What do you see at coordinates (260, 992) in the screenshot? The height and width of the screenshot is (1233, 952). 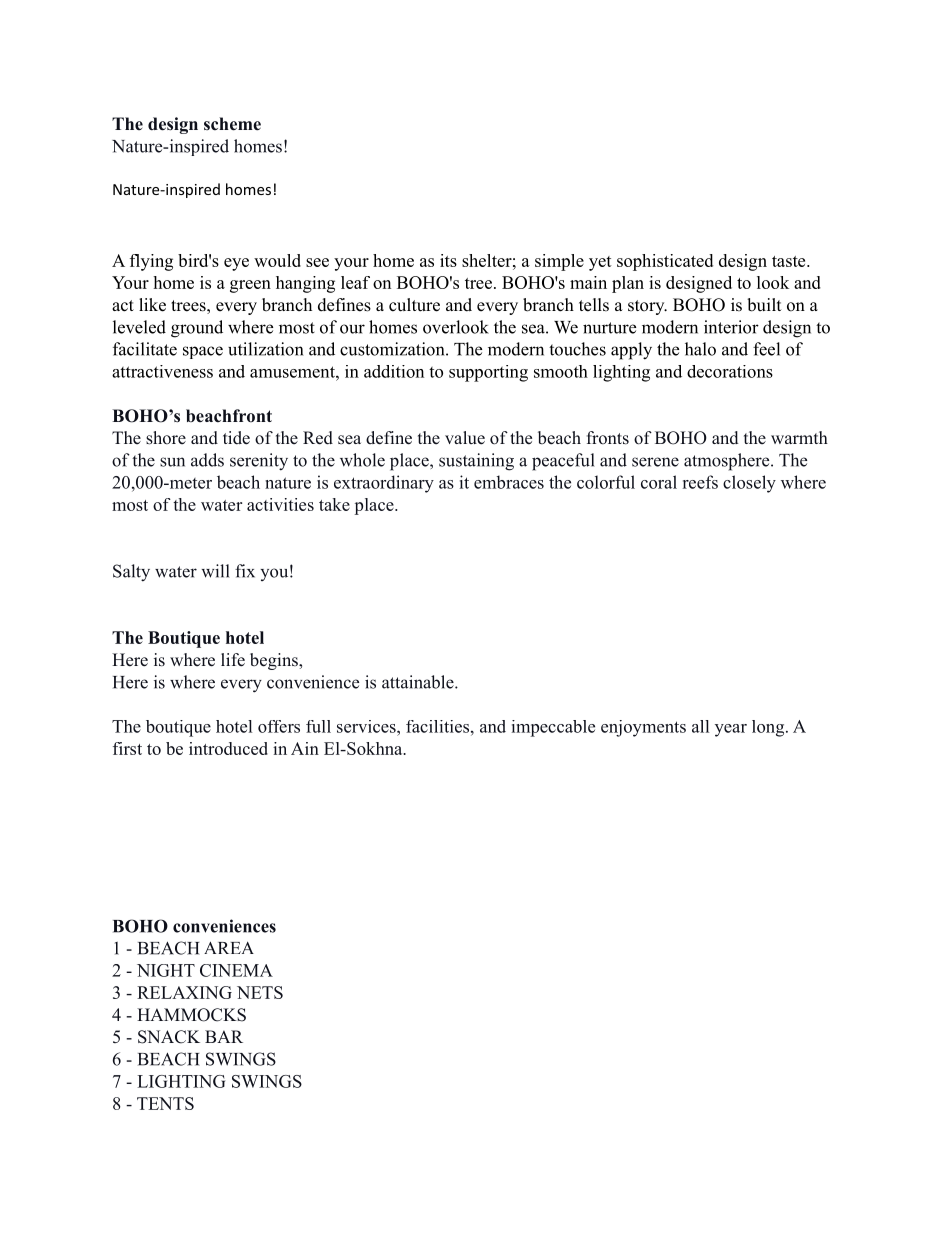 I see `NETS` at bounding box center [260, 992].
